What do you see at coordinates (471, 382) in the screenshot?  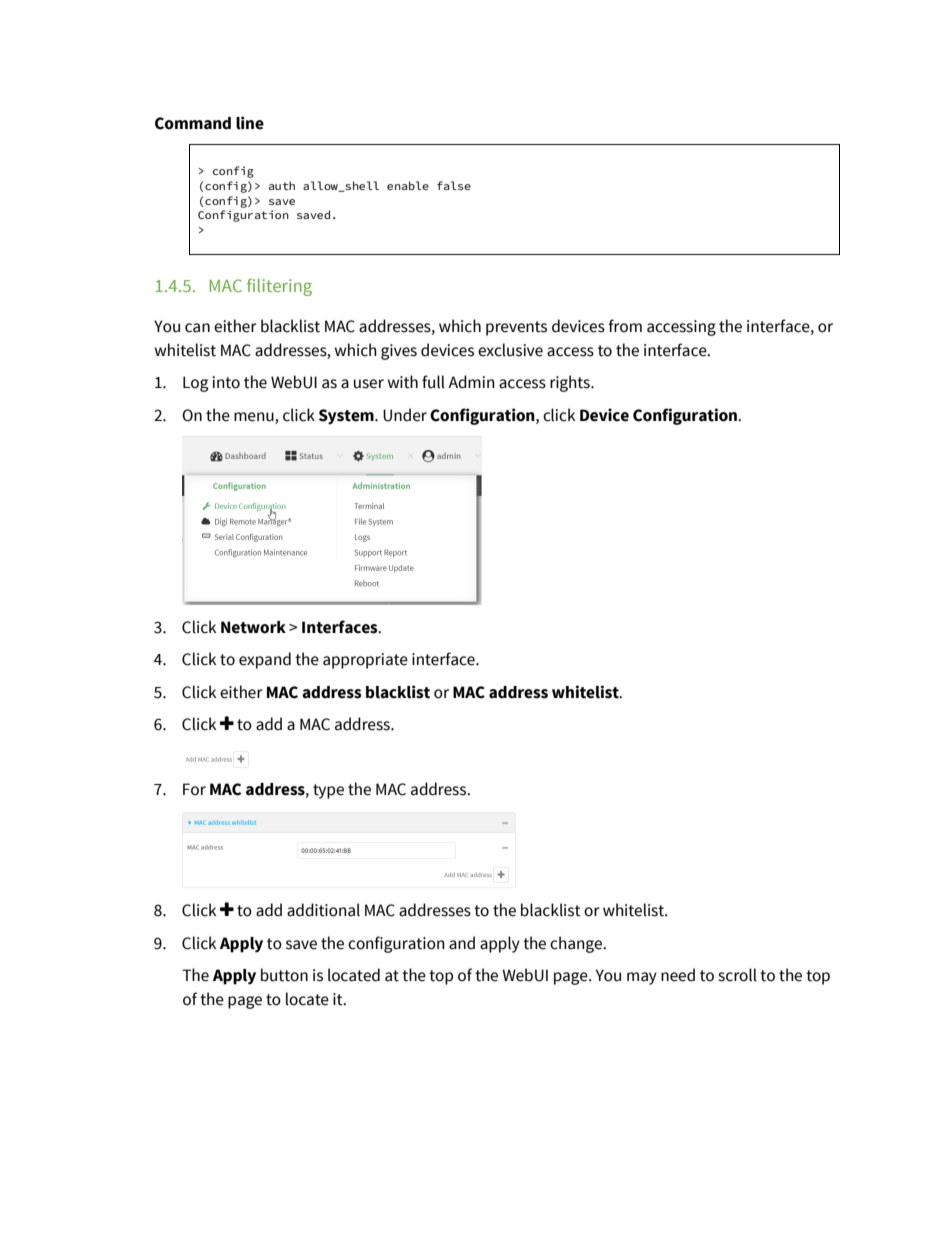 I see `Admin` at bounding box center [471, 382].
